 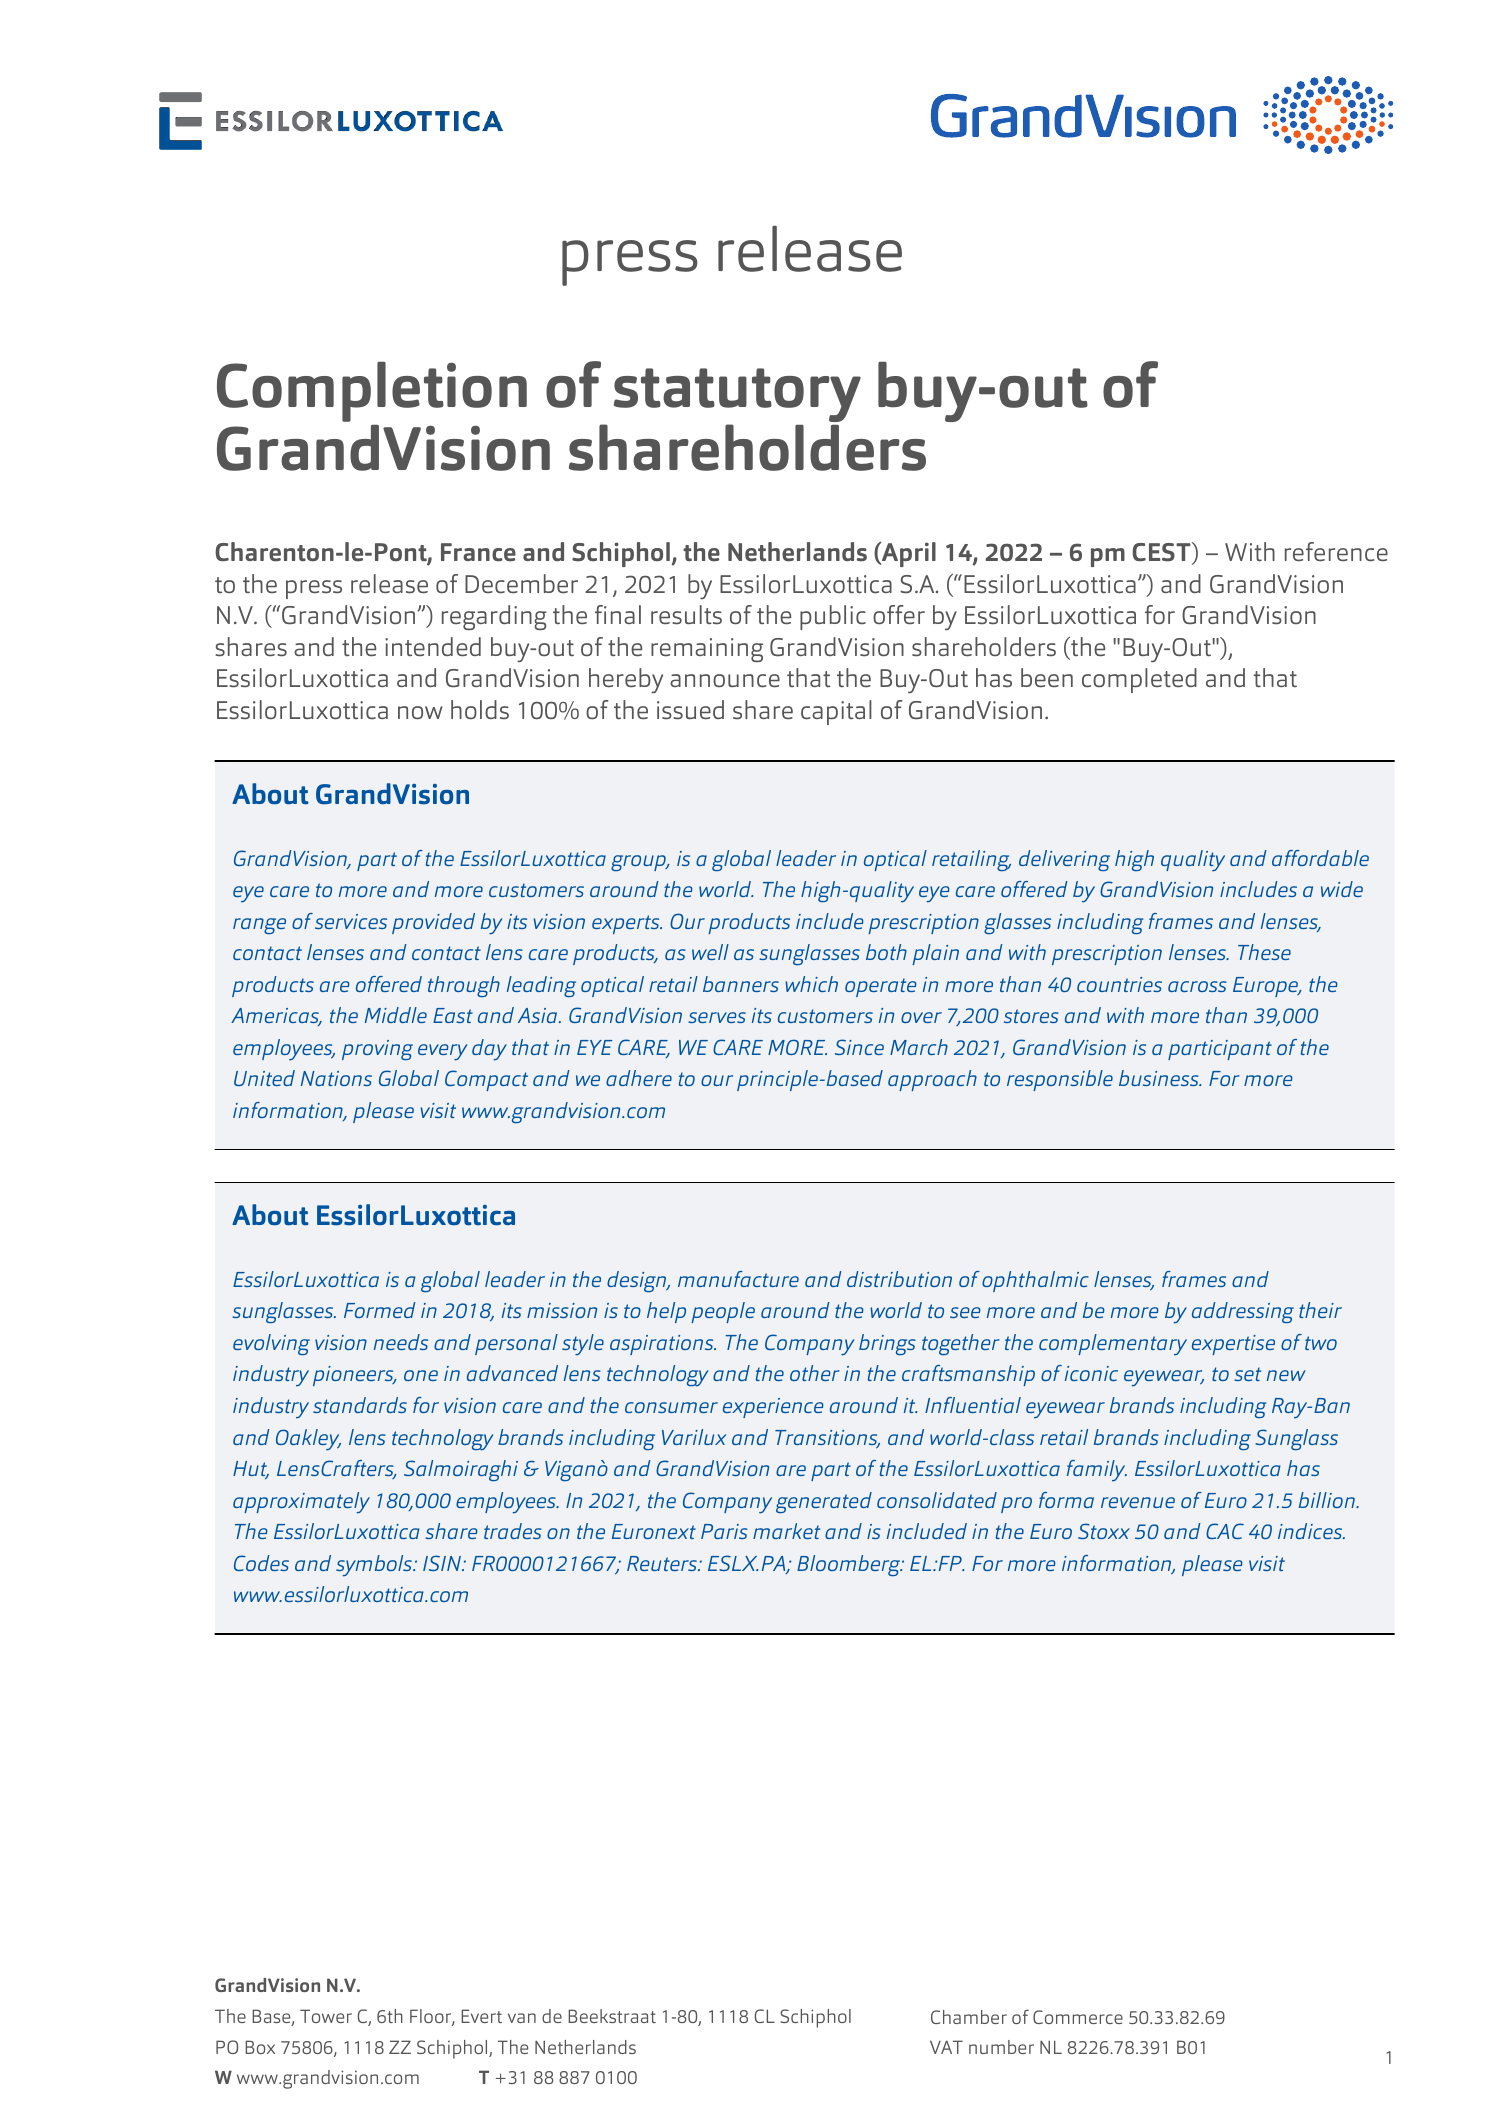 I want to click on CAC, so click(x=1225, y=1531).
